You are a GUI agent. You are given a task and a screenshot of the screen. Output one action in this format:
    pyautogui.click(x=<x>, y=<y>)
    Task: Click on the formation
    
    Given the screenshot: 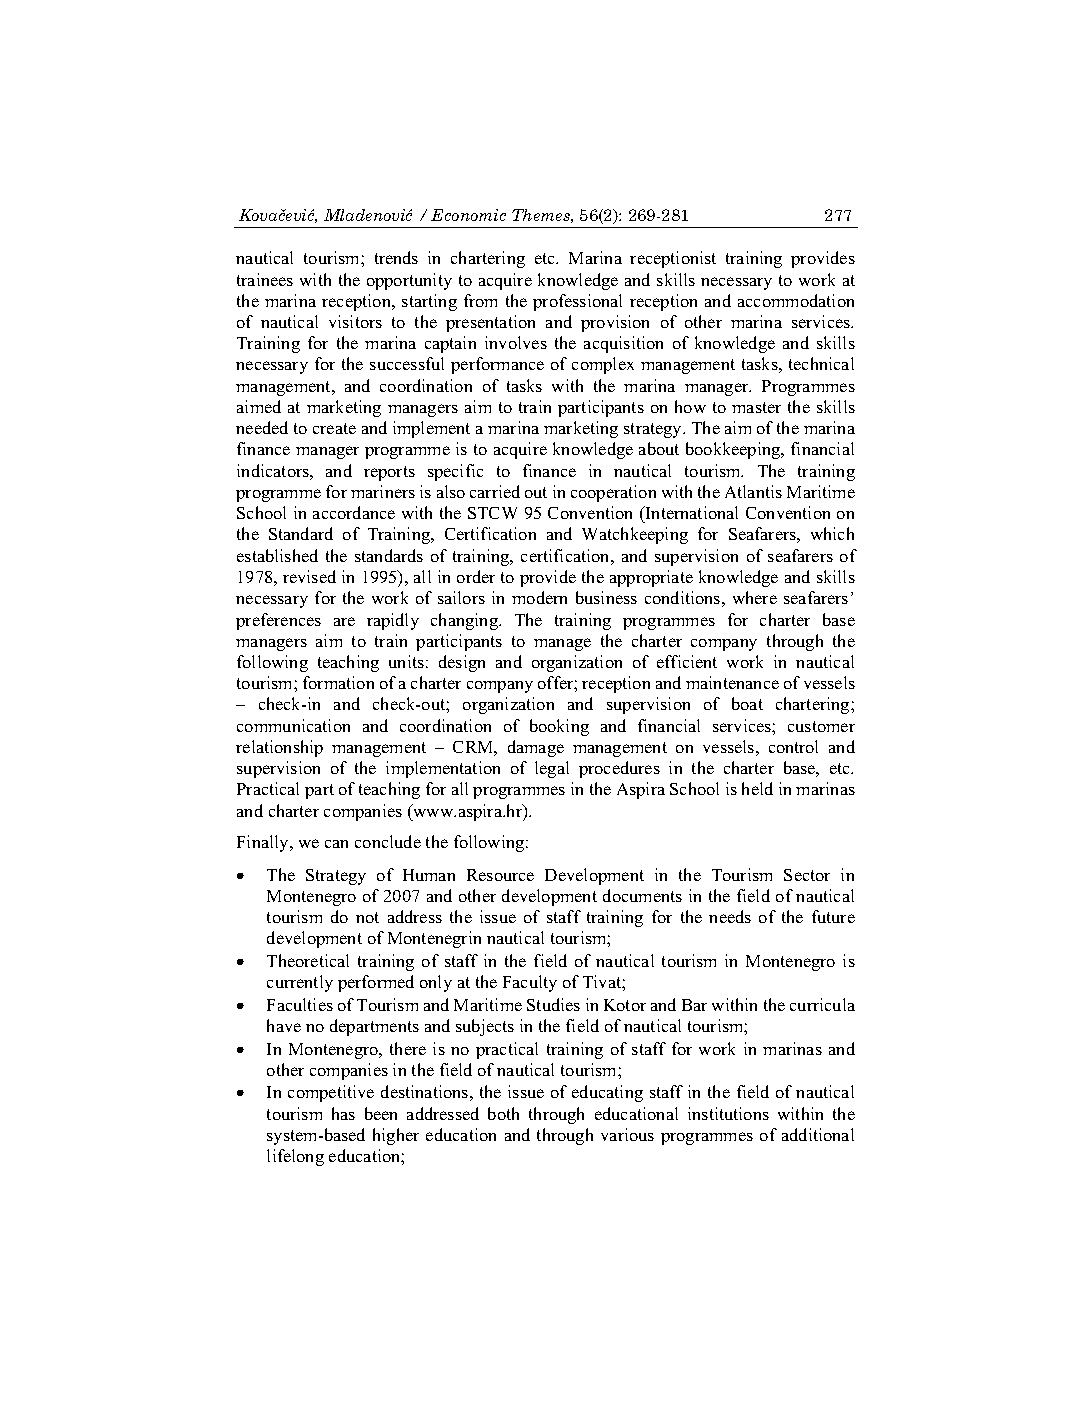 What is the action you would take?
    pyautogui.click(x=338, y=682)
